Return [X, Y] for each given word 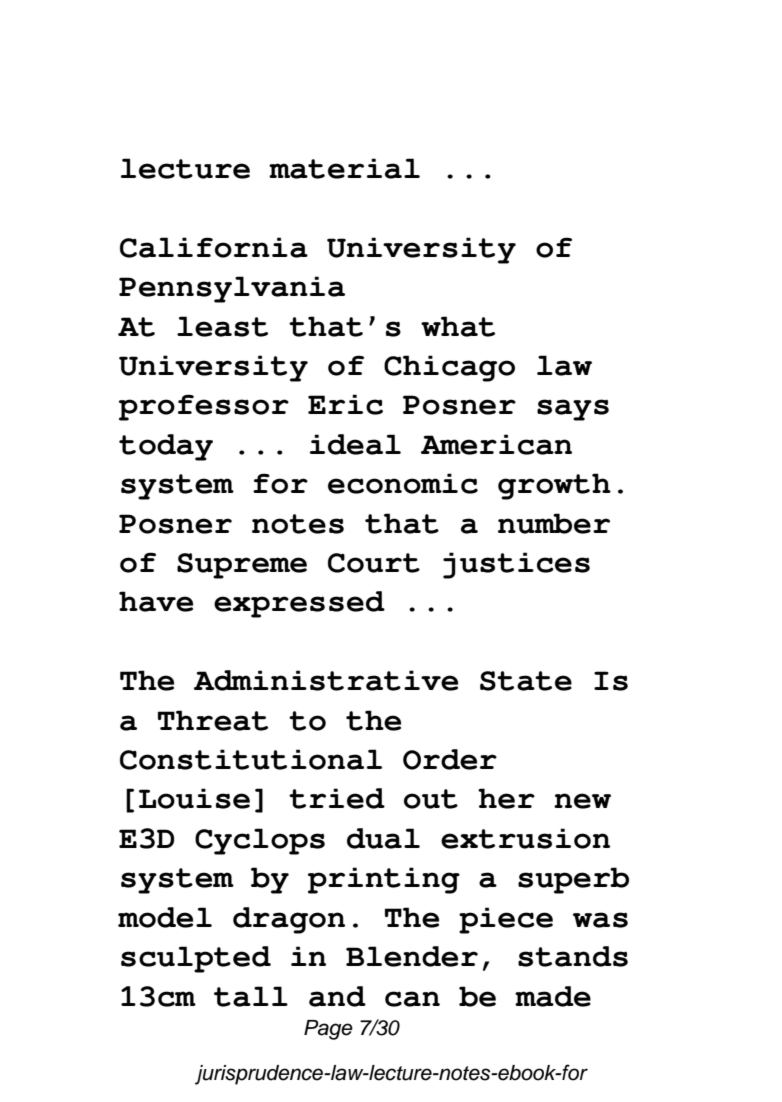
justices [516, 565]
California [214, 247]
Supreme [242, 566]
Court [374, 563]
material [344, 168]
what [458, 326]
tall [251, 996]
